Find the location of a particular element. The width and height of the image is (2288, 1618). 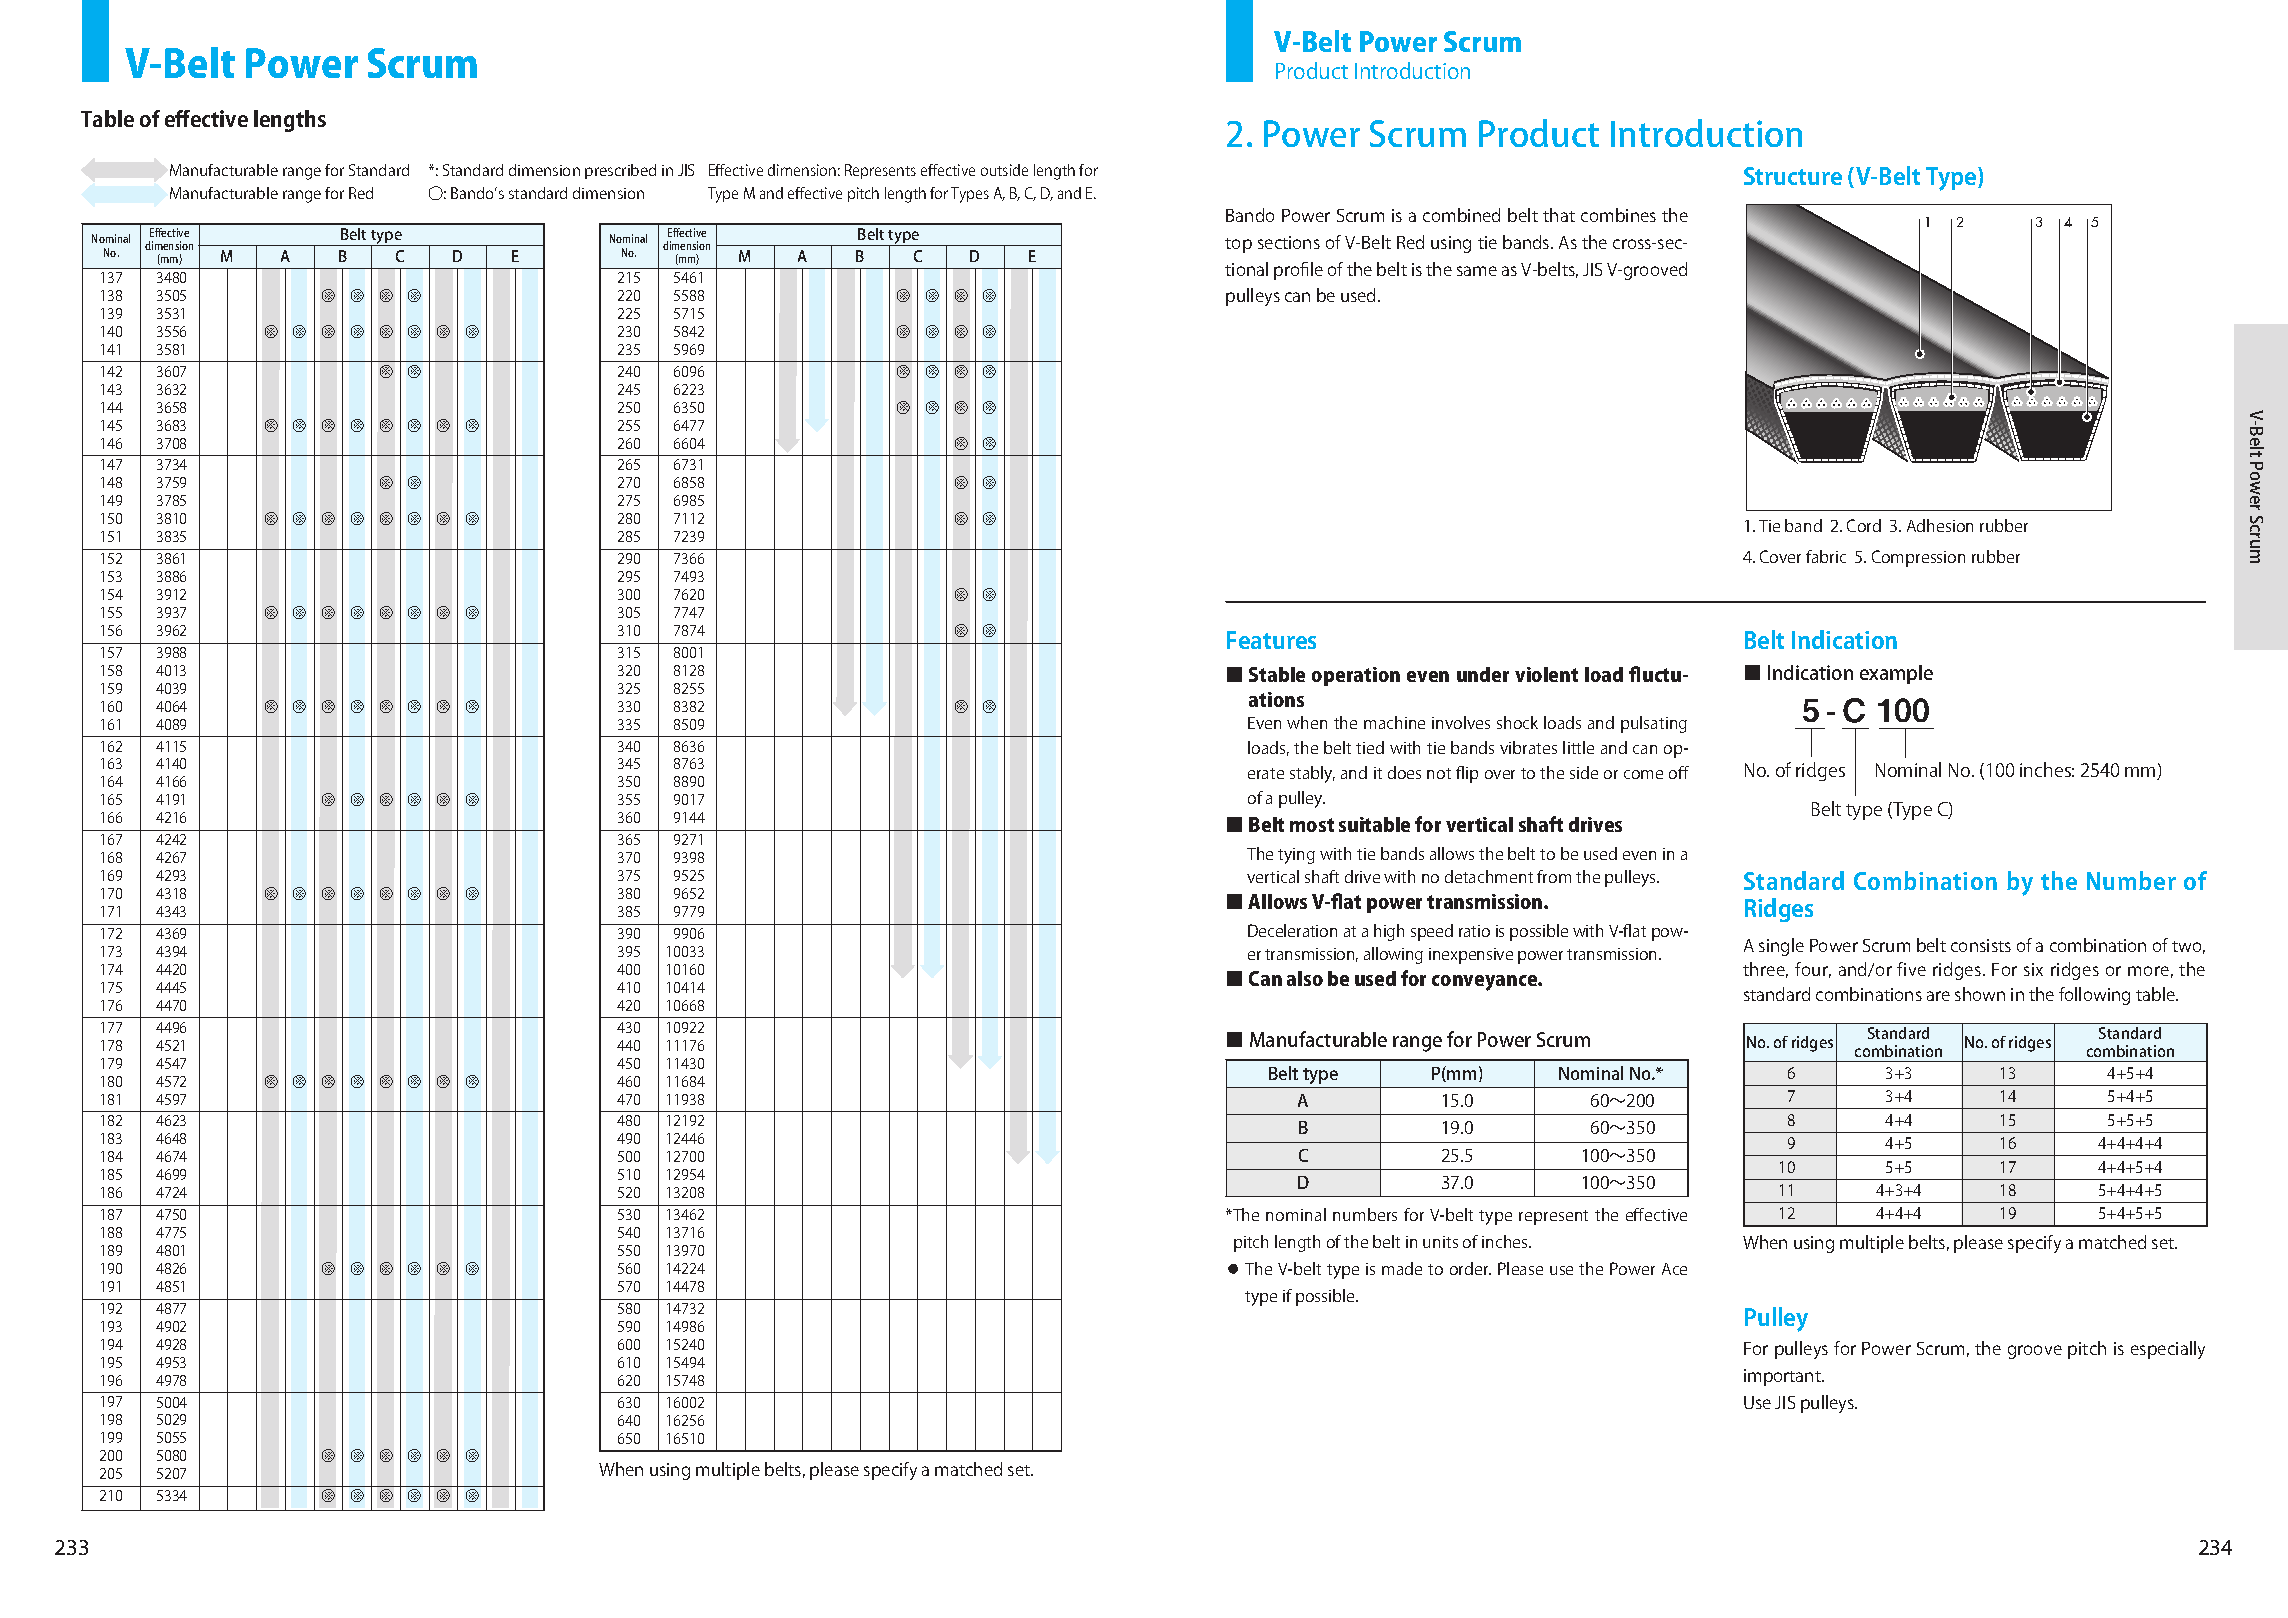

Adhesion is located at coordinates (1940, 525).
